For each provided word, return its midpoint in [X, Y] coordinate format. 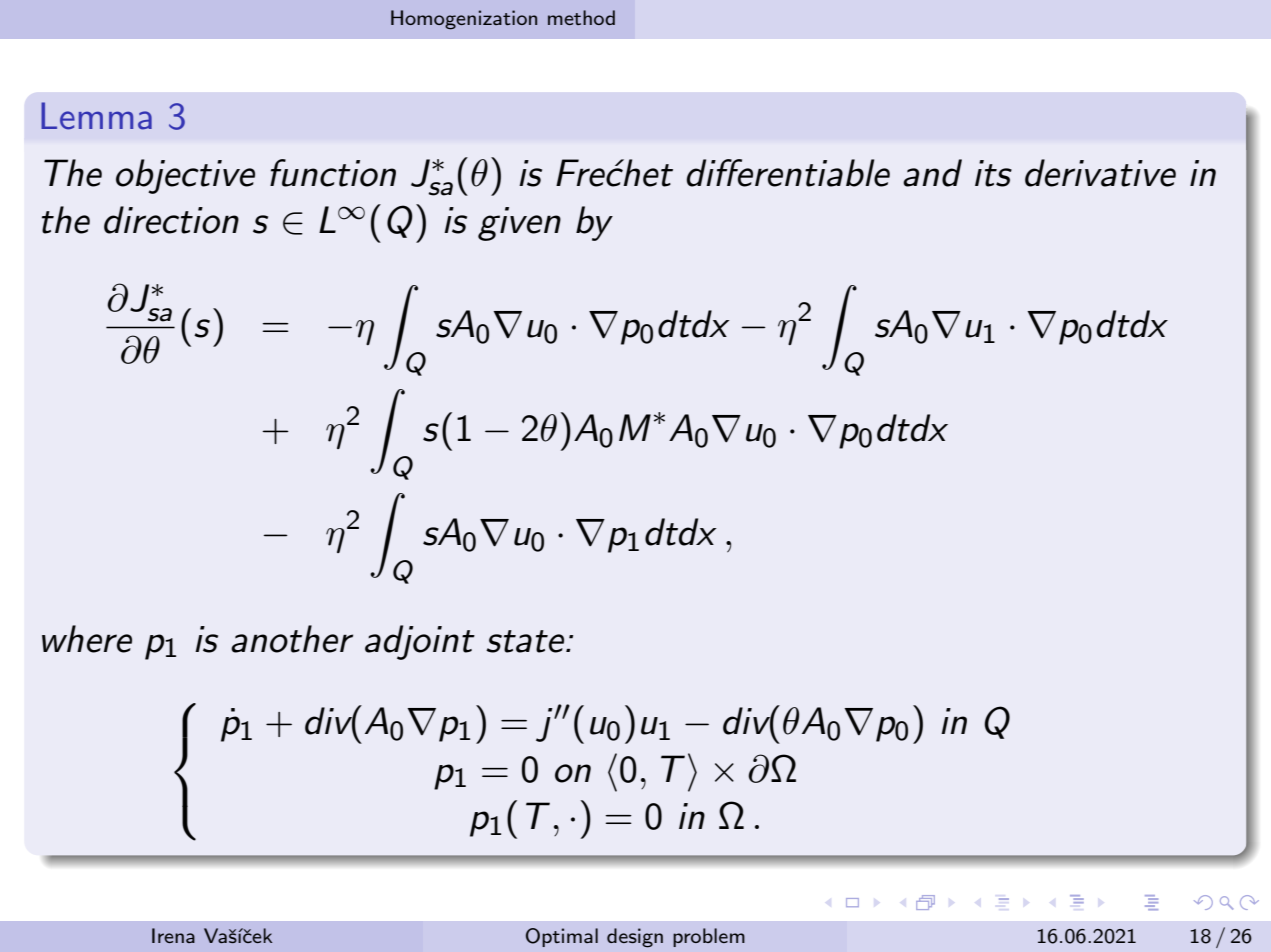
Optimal [562, 937]
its [993, 173]
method [581, 17]
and [932, 173]
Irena [173, 935]
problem [709, 937]
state [526, 641]
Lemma [96, 116]
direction [171, 220]
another [292, 639]
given [519, 224]
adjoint [420, 642]
